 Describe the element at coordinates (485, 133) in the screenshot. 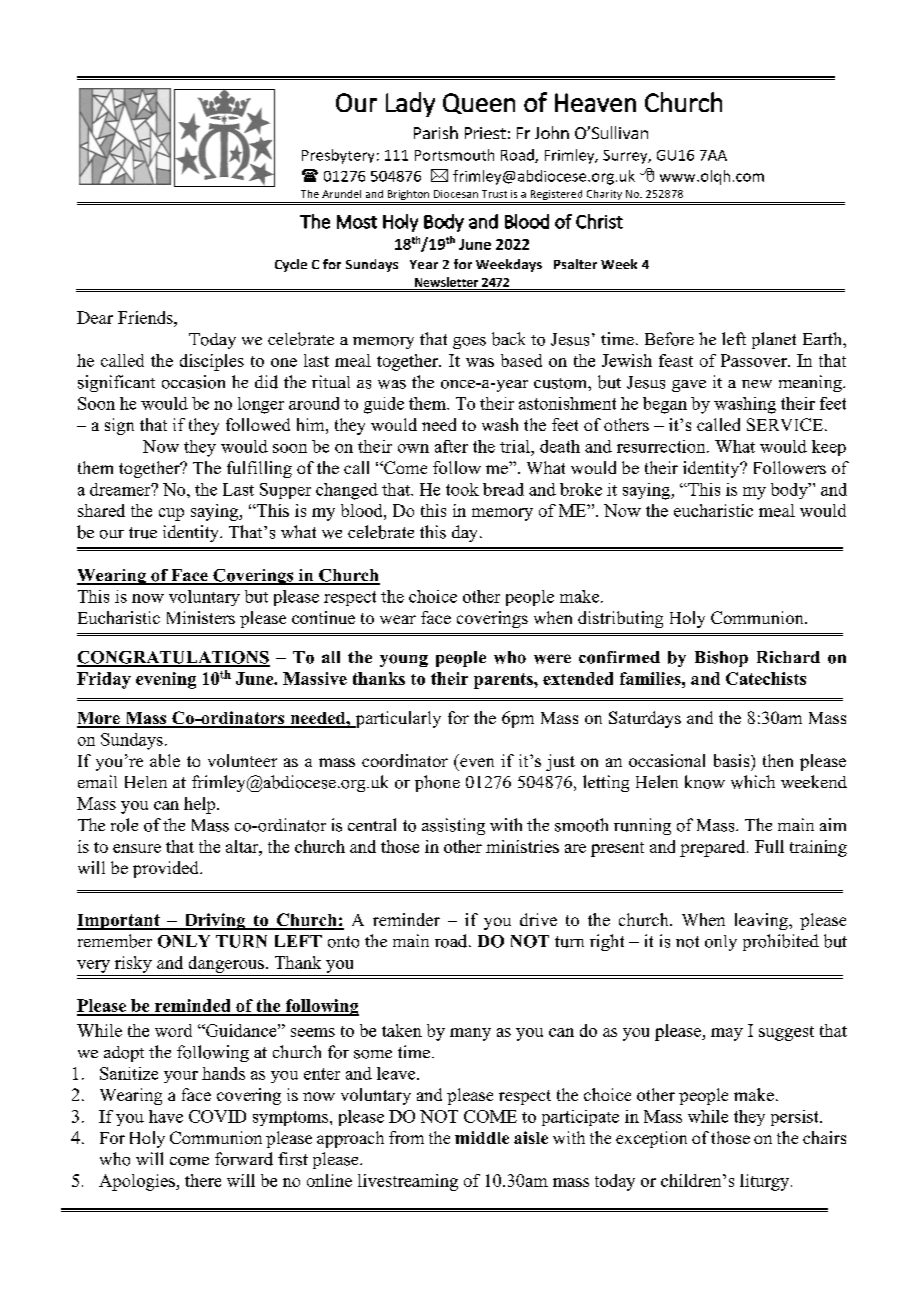

I see `Priest` at that location.
